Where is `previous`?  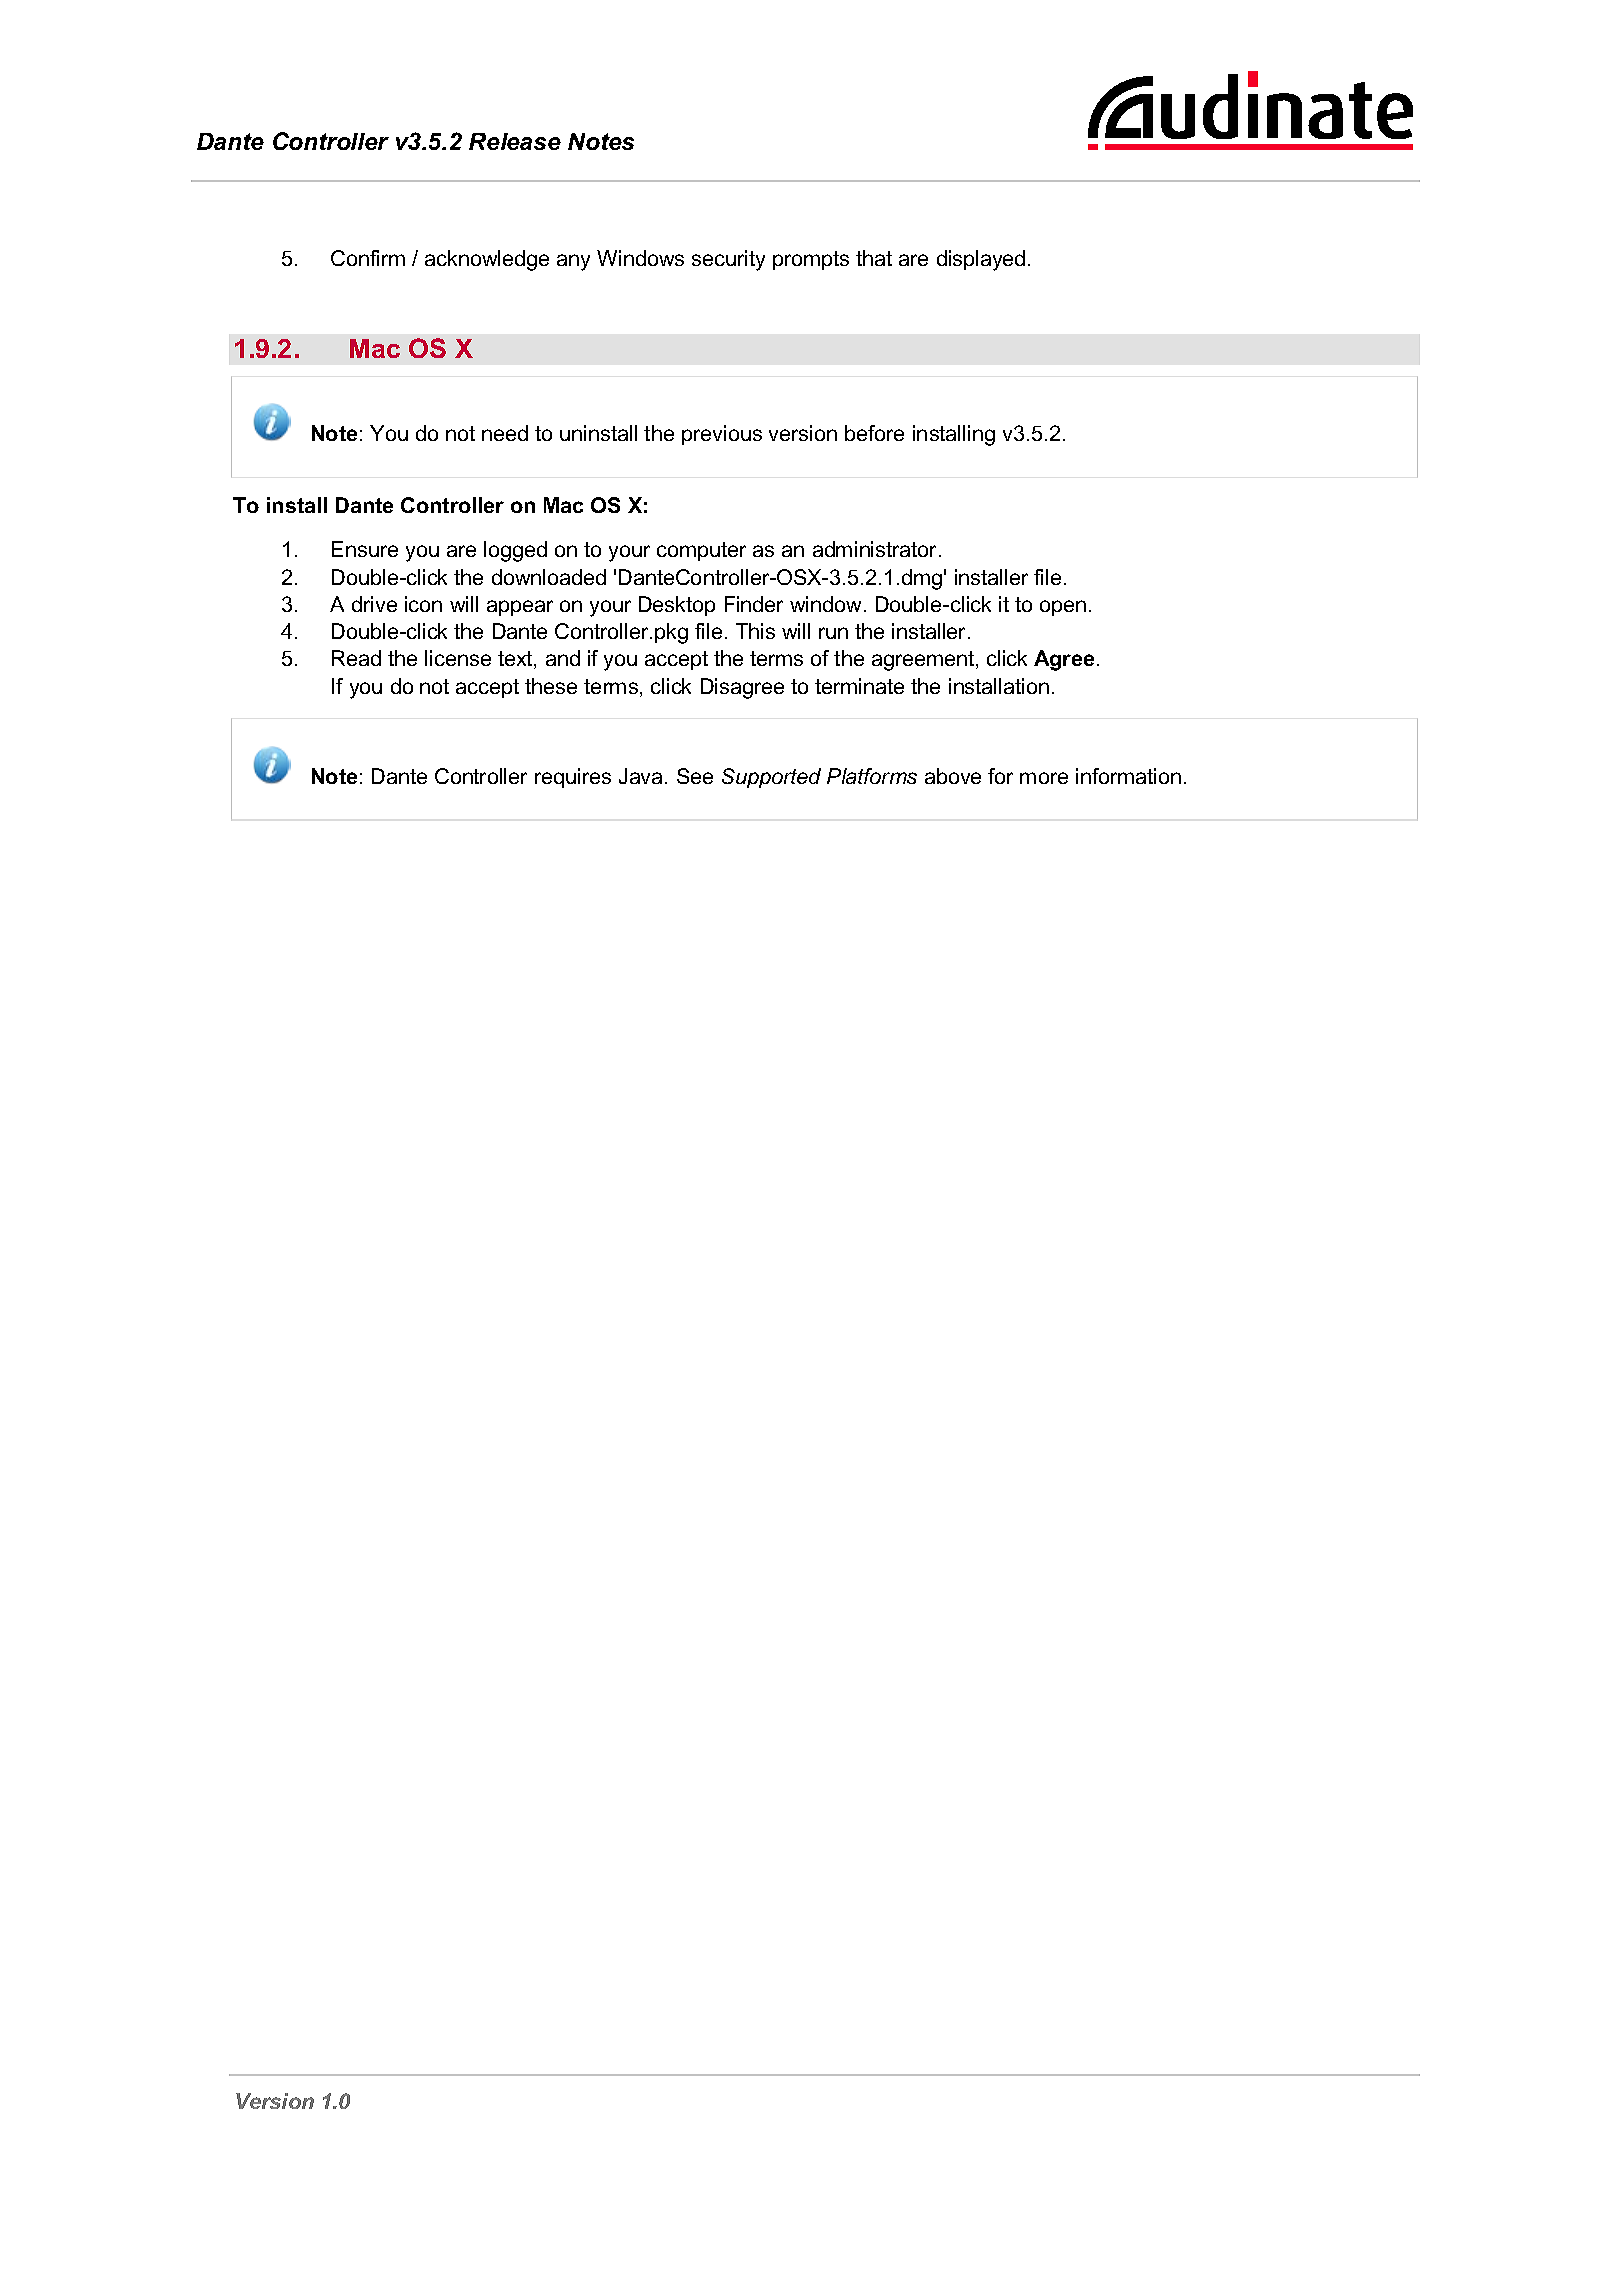 previous is located at coordinates (722, 435).
